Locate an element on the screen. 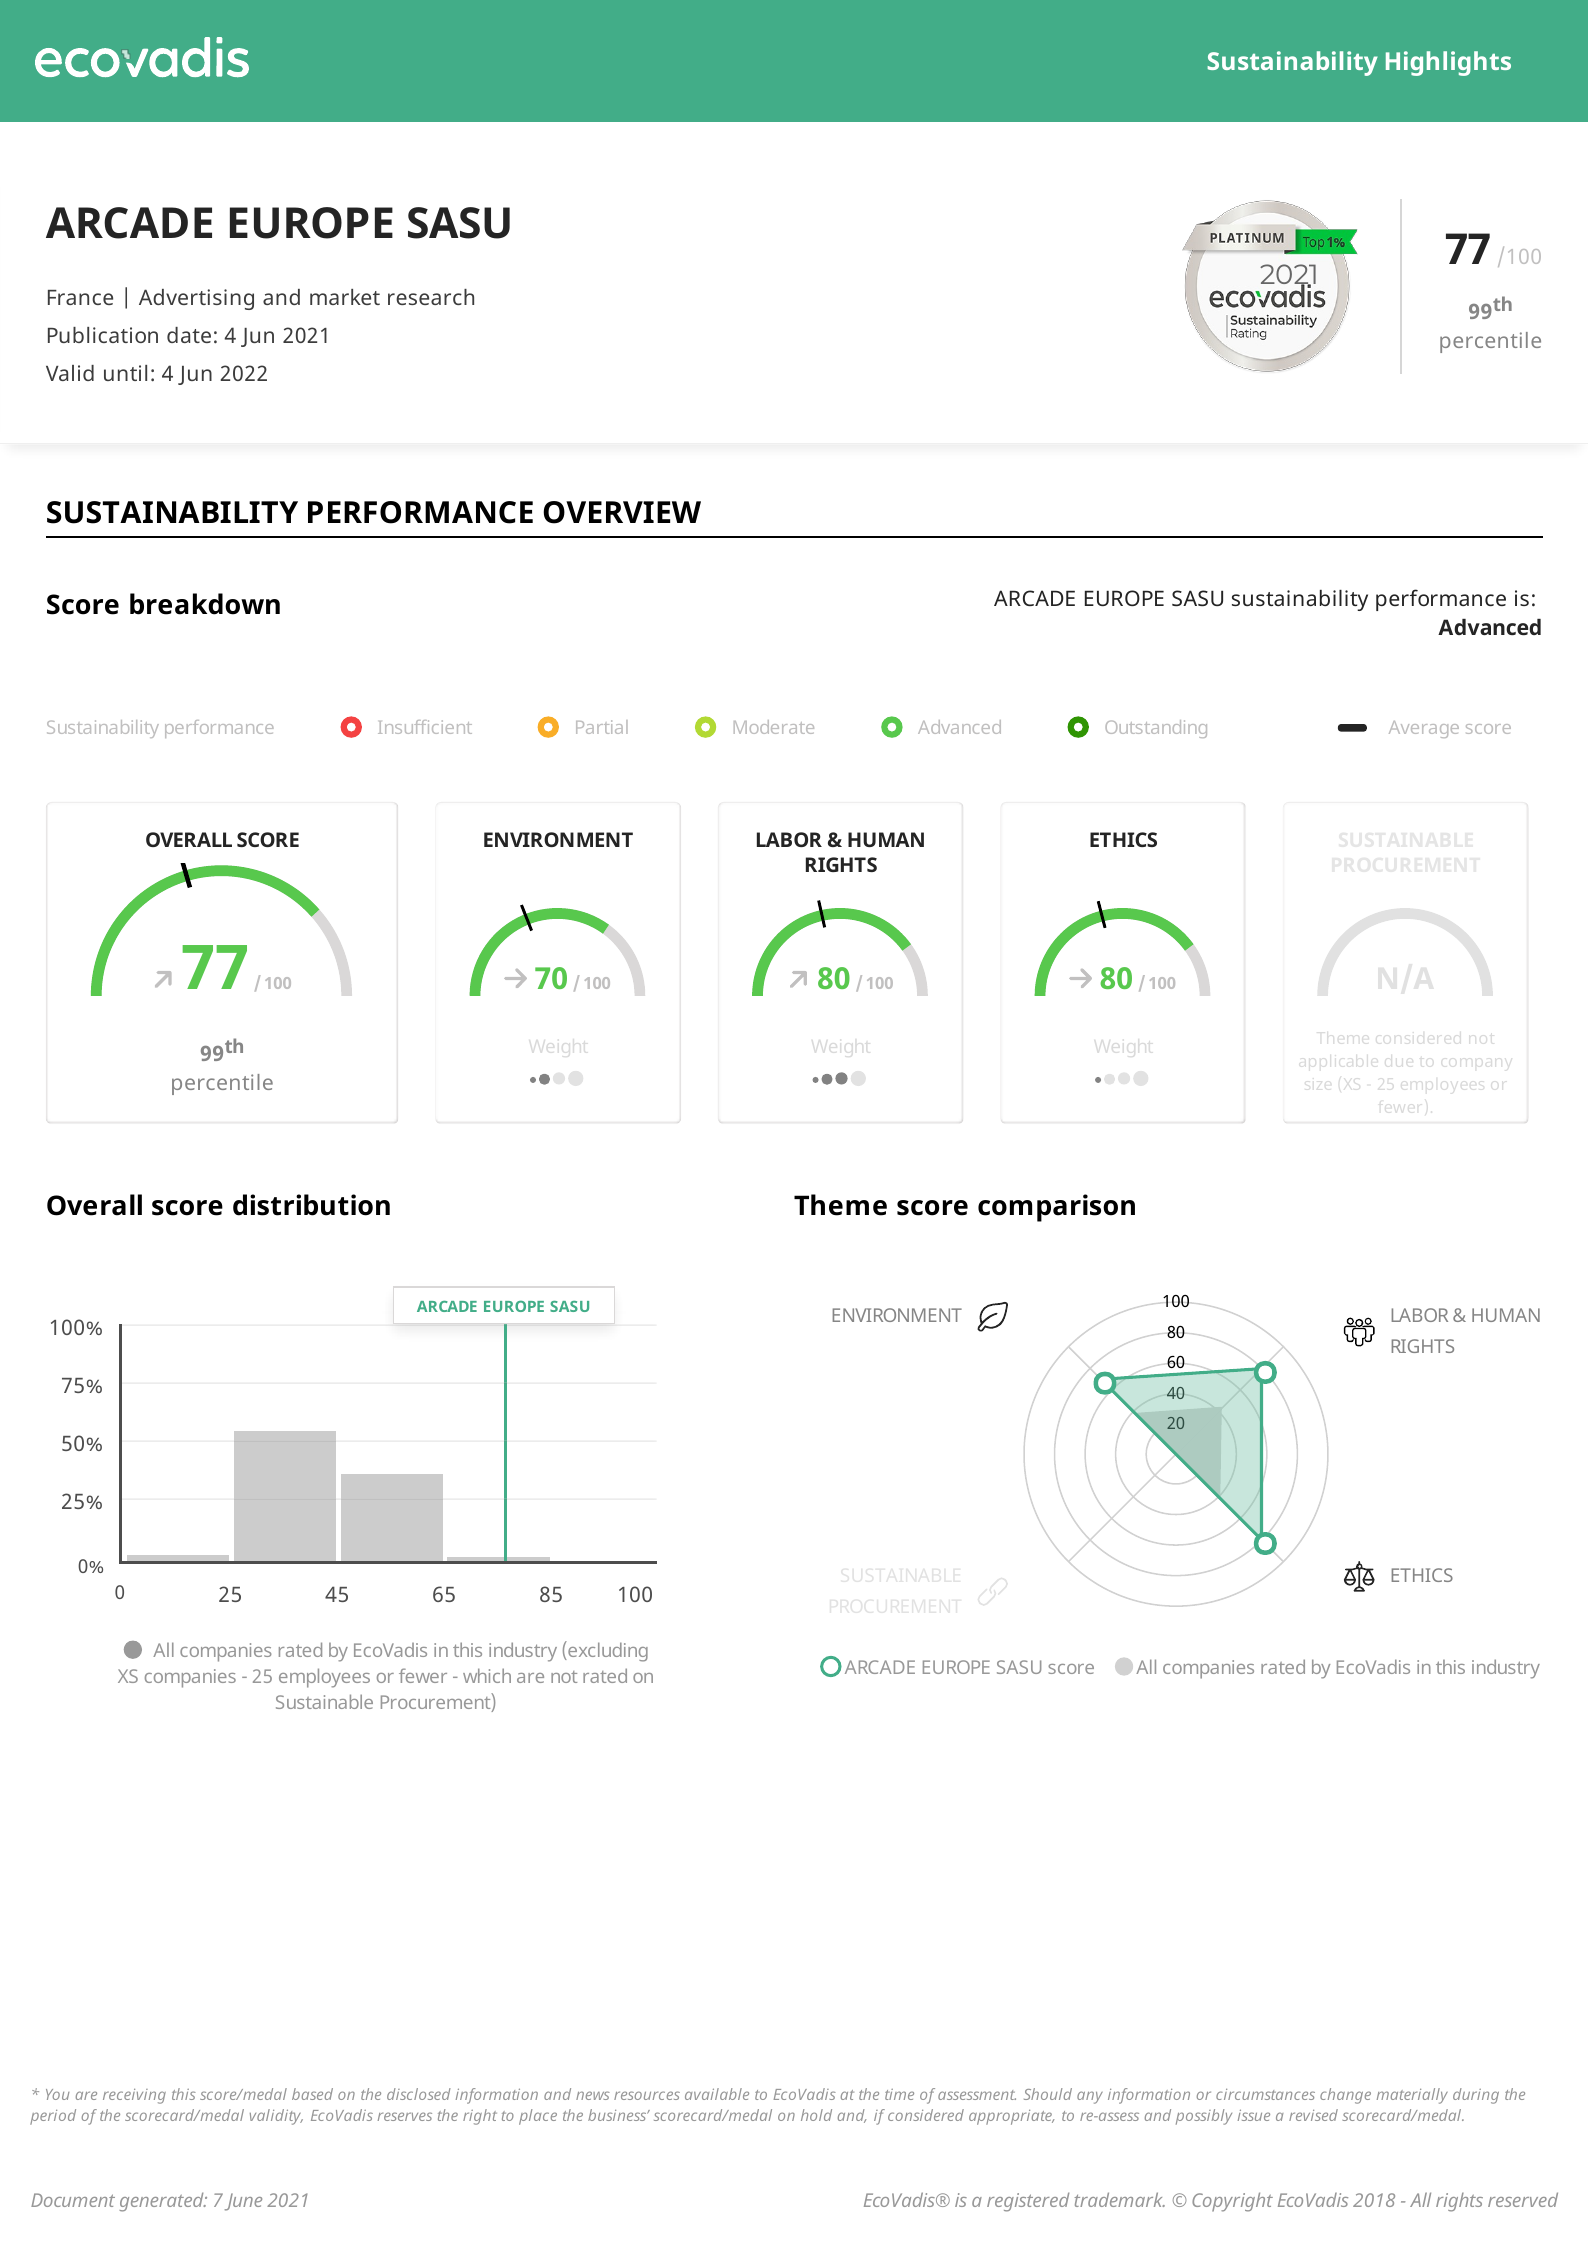  June is located at coordinates (243, 2202).
